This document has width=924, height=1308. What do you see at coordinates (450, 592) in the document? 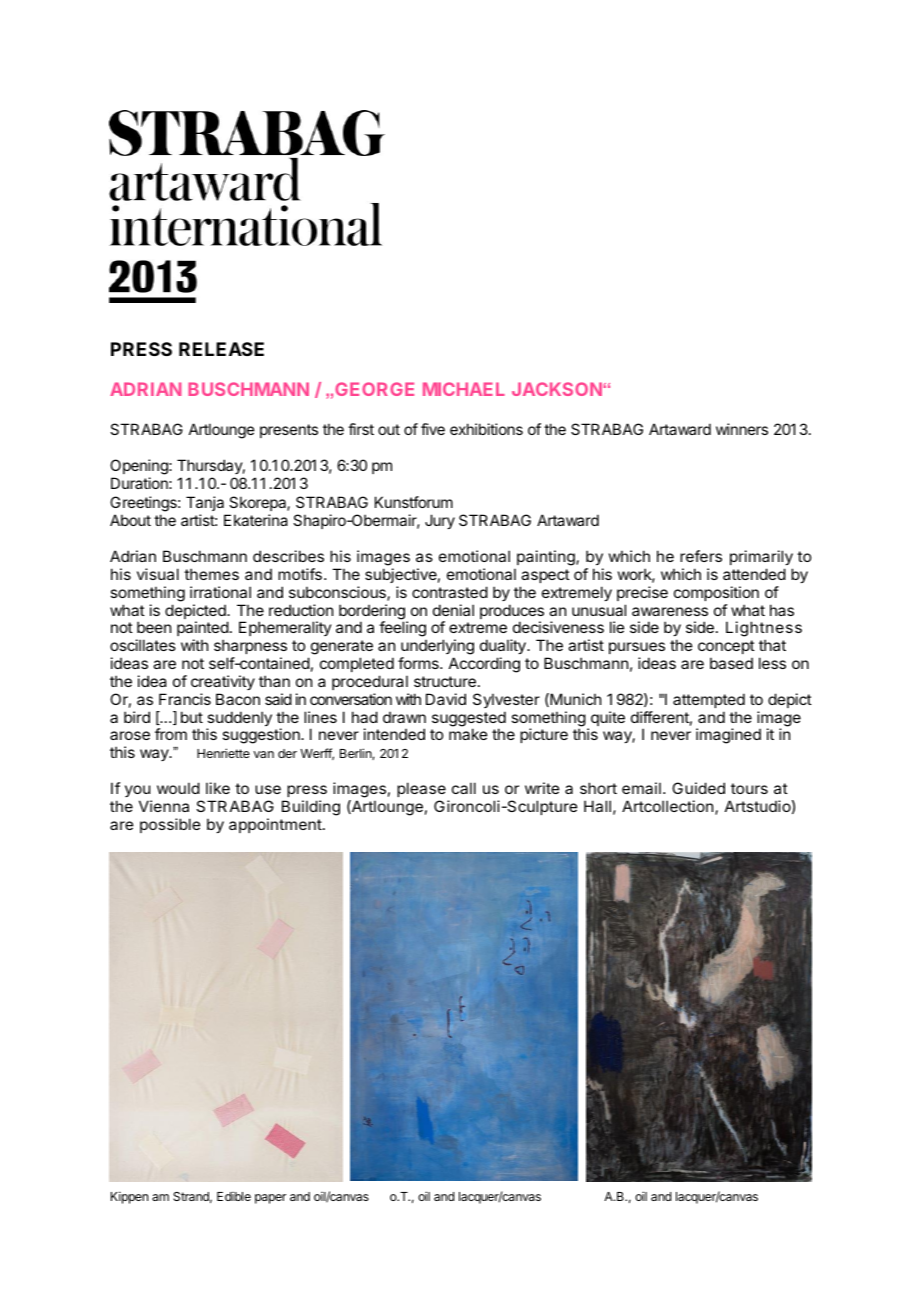
I see `contrasted` at bounding box center [450, 592].
